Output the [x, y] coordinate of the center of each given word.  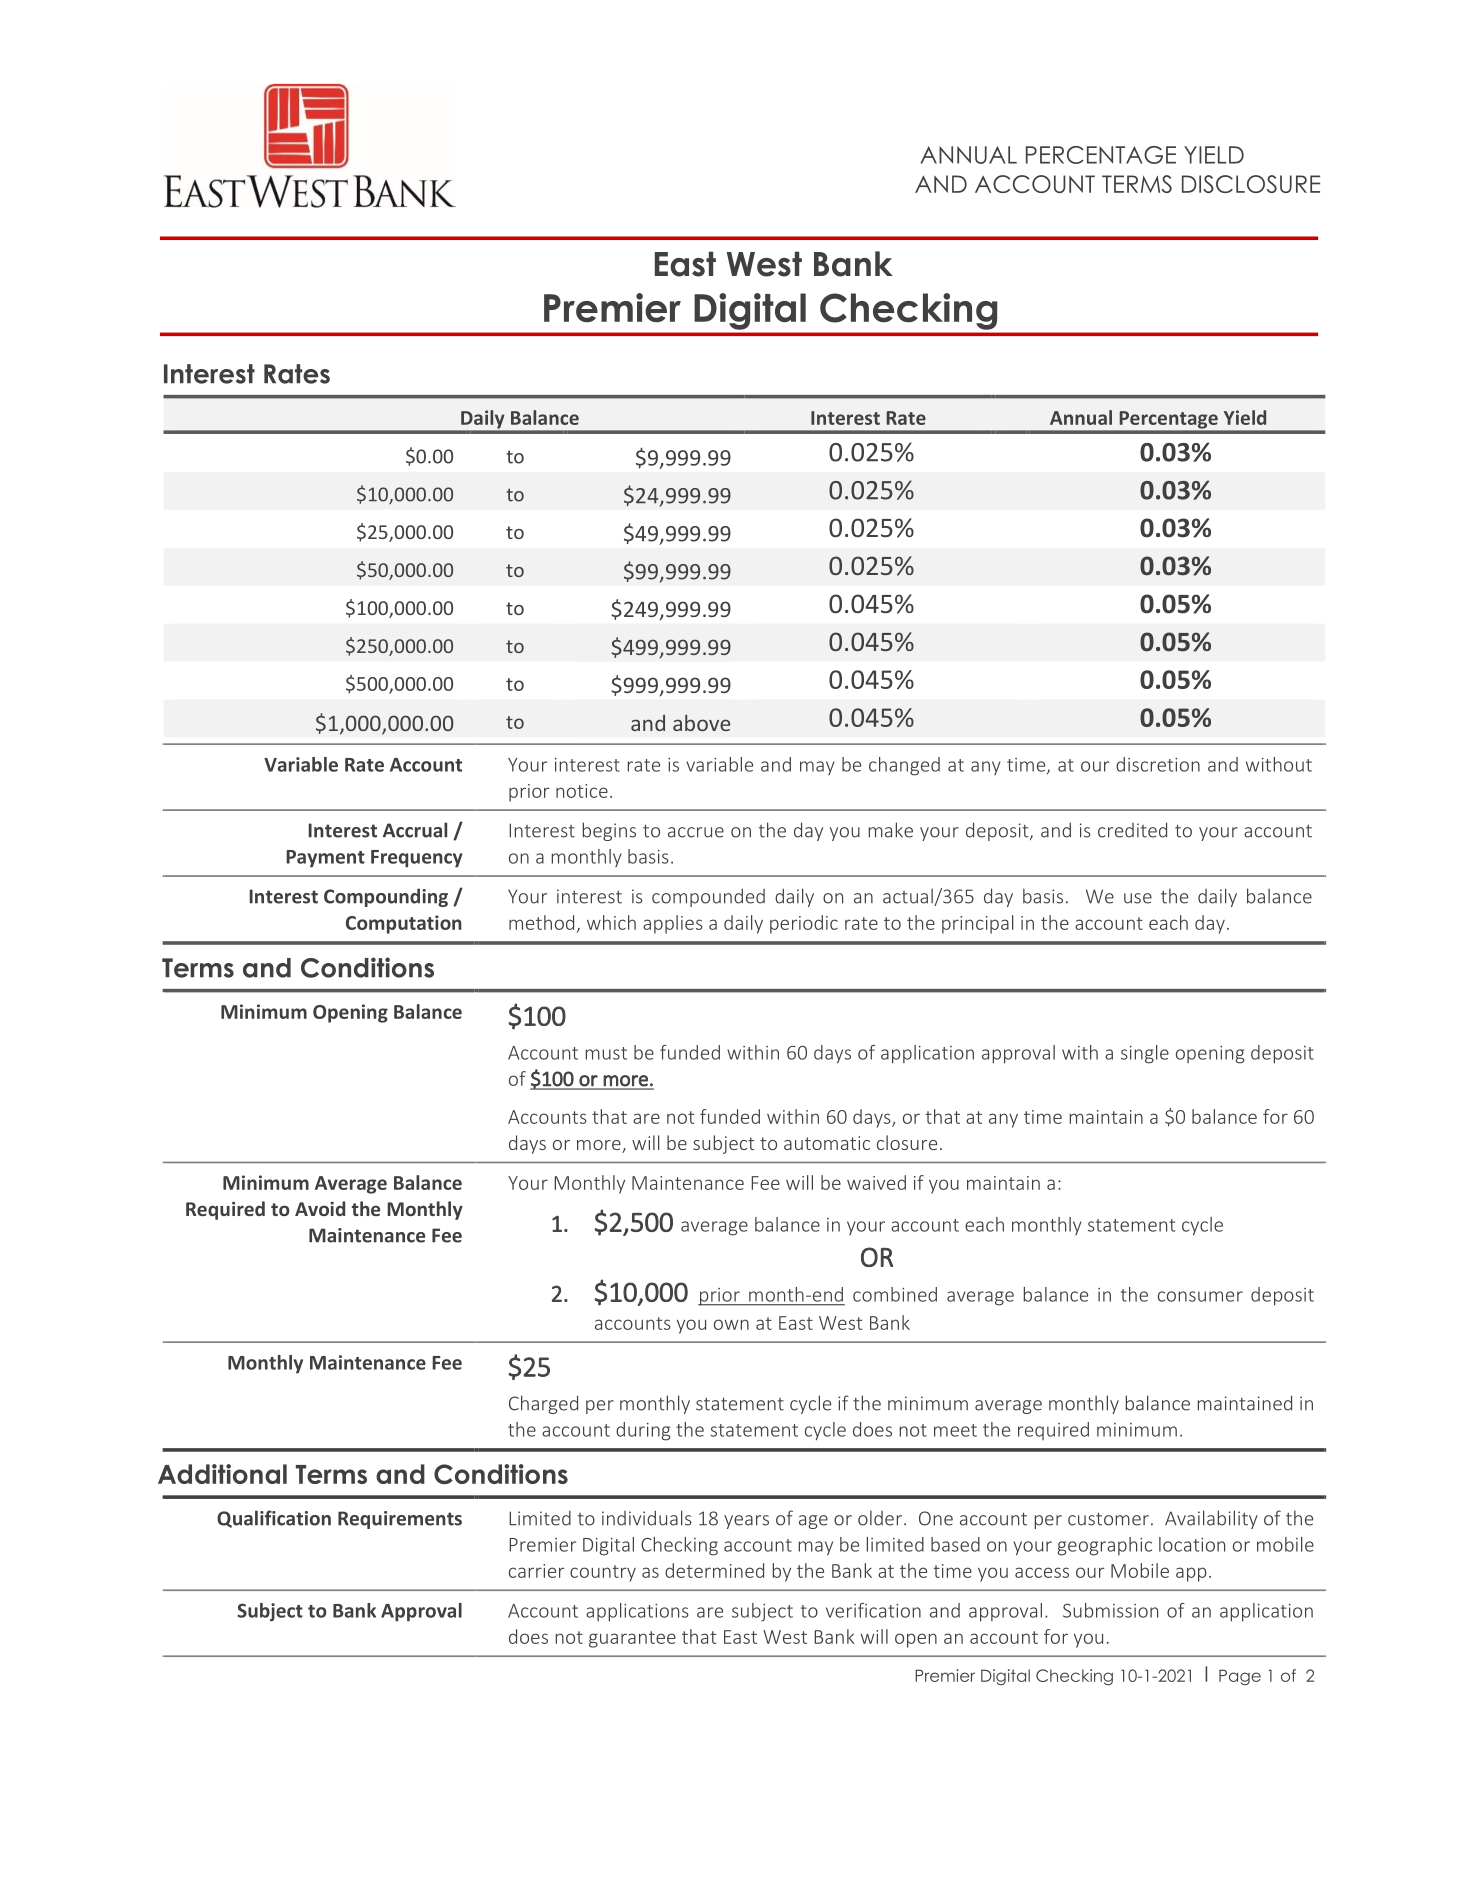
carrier [537, 1571]
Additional [222, 1474]
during [643, 1431]
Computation [404, 924]
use [1138, 898]
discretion [1158, 764]
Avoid [320, 1208]
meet [955, 1430]
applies [672, 924]
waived [876, 1182]
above [701, 723]
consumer [1200, 1296]
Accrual [415, 830]
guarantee [632, 1639]
